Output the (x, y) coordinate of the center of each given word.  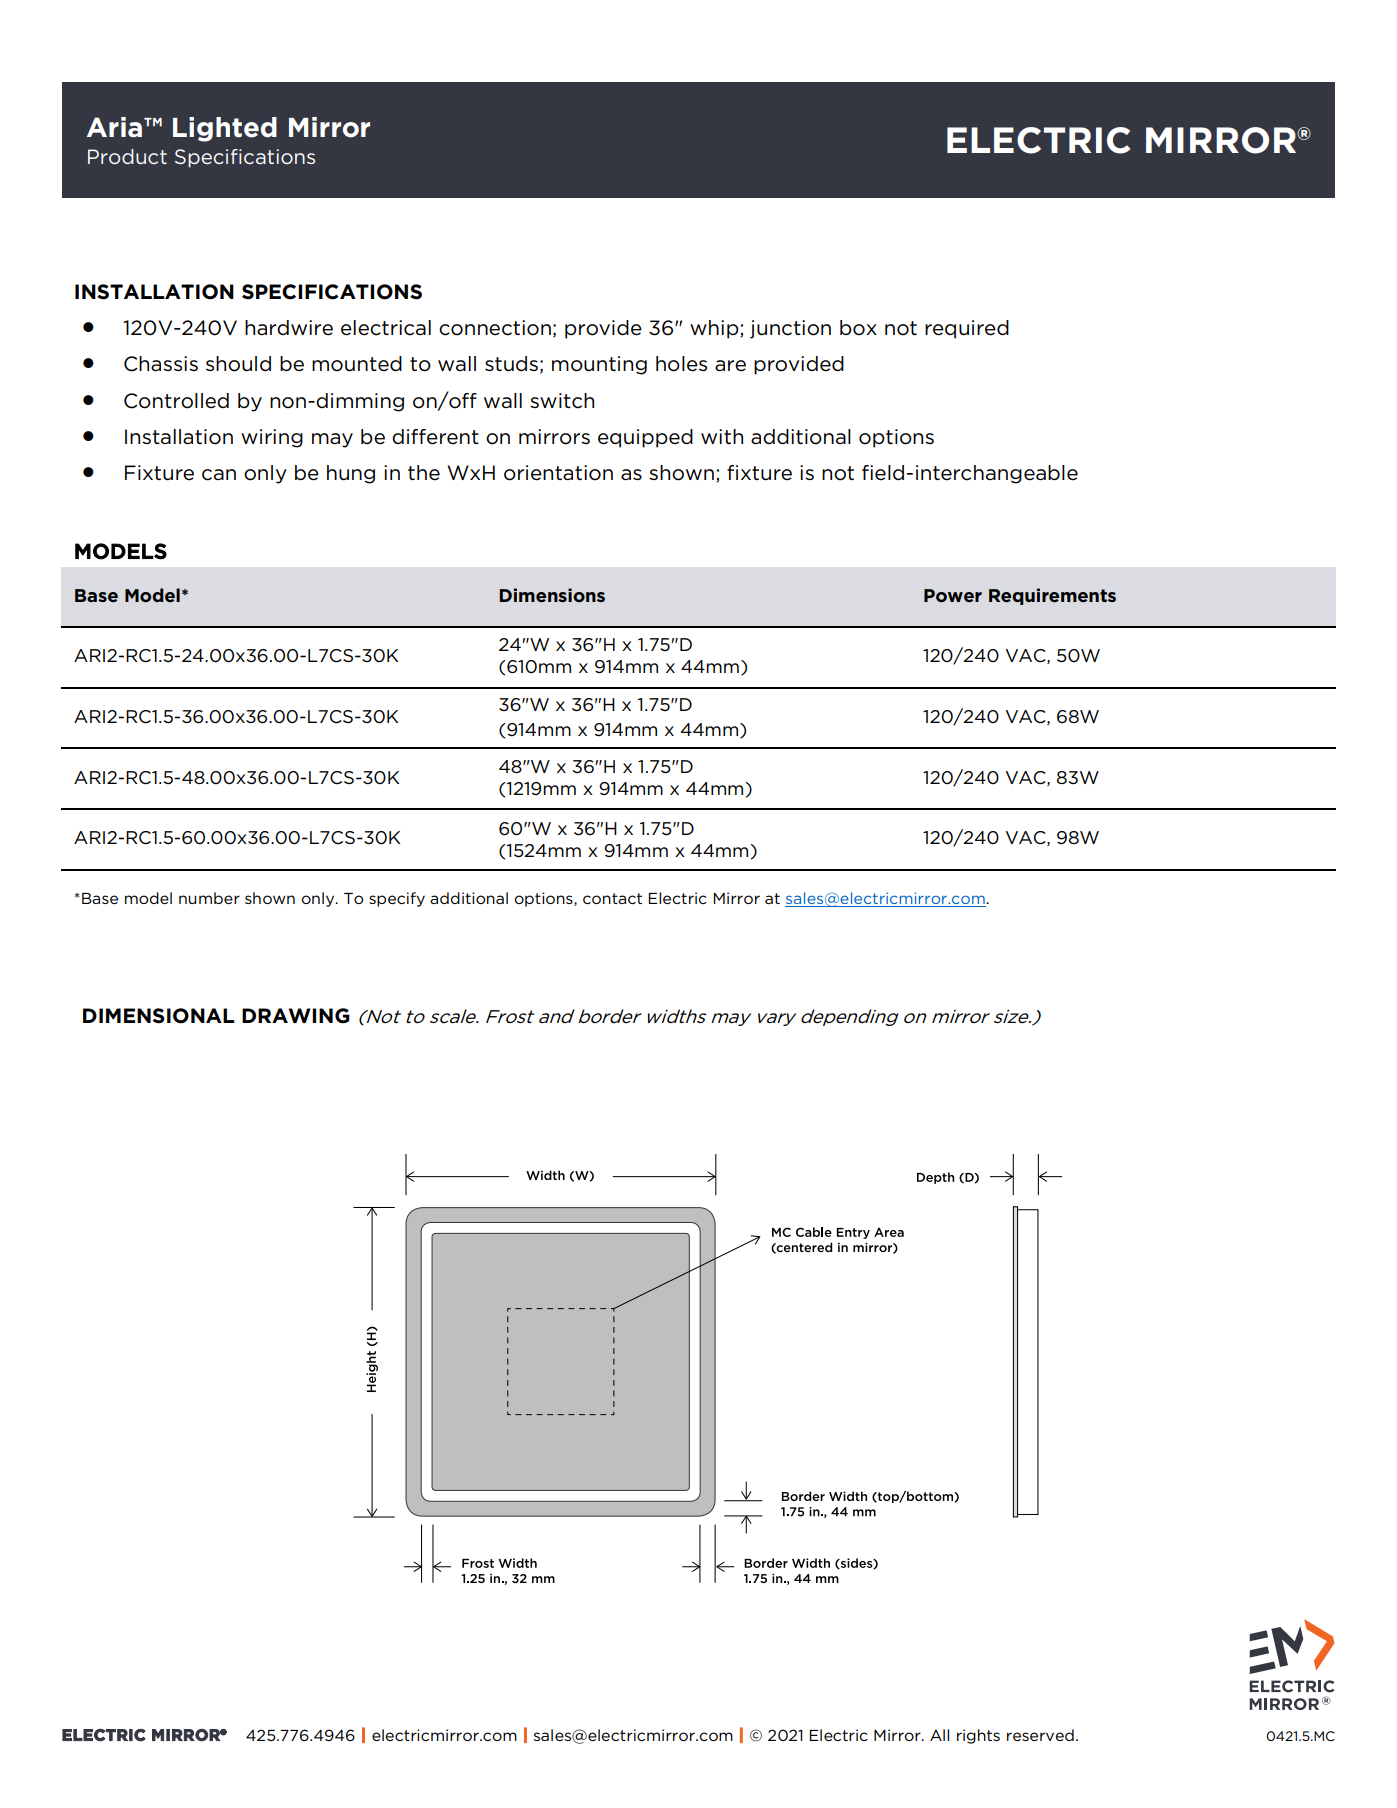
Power (953, 595)
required (967, 329)
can (219, 475)
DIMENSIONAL (158, 1016)
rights (978, 1736)
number (209, 898)
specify (397, 899)
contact (612, 898)
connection (495, 328)
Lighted (225, 129)
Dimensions (552, 595)
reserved (1040, 1735)
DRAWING (296, 1016)
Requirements (1052, 596)
